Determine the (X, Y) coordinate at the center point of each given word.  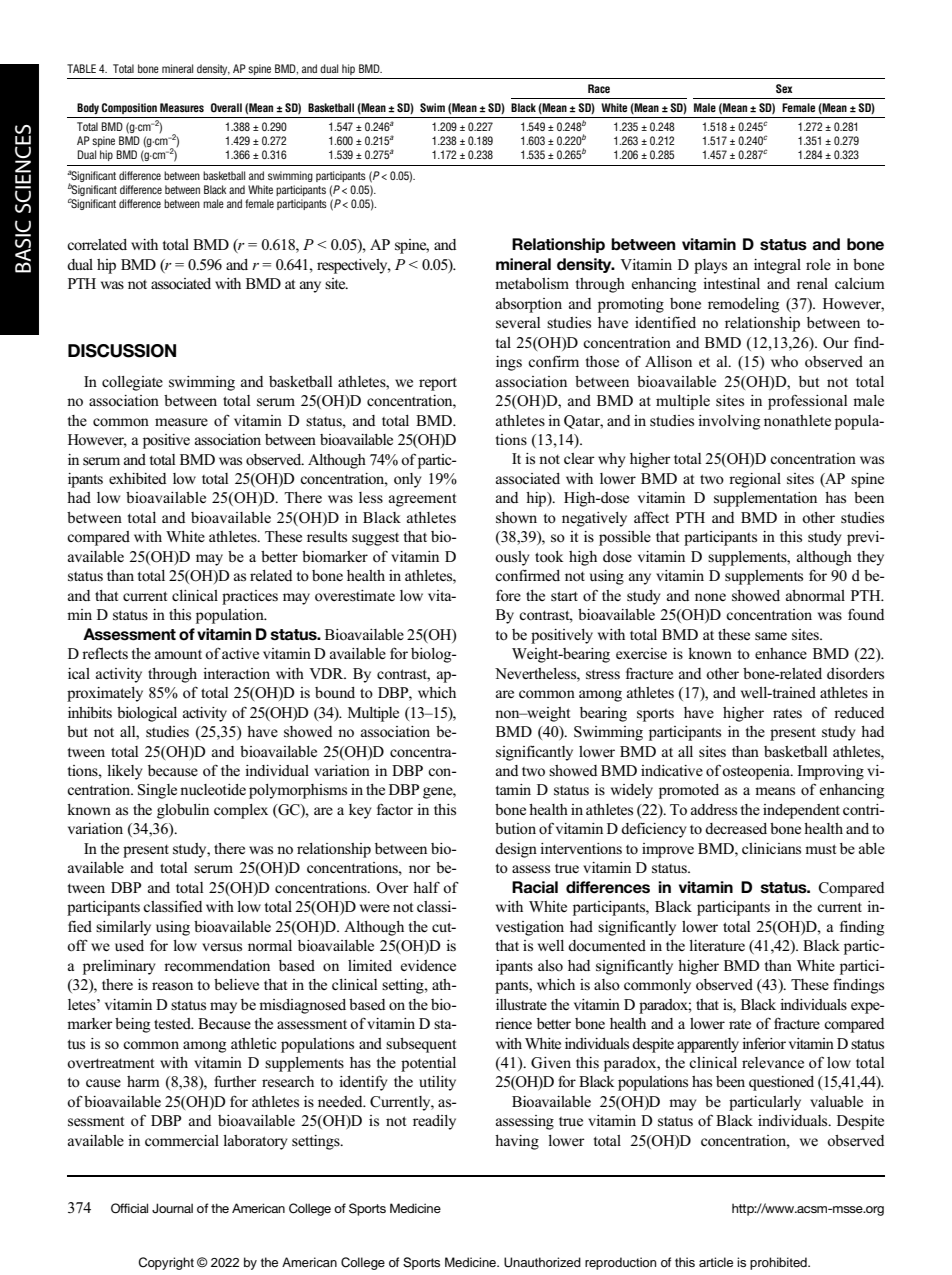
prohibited (779, 1263)
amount (178, 655)
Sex (784, 88)
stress (603, 674)
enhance (781, 653)
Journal (172, 1208)
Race (599, 88)
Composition (129, 108)
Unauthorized (542, 1262)
